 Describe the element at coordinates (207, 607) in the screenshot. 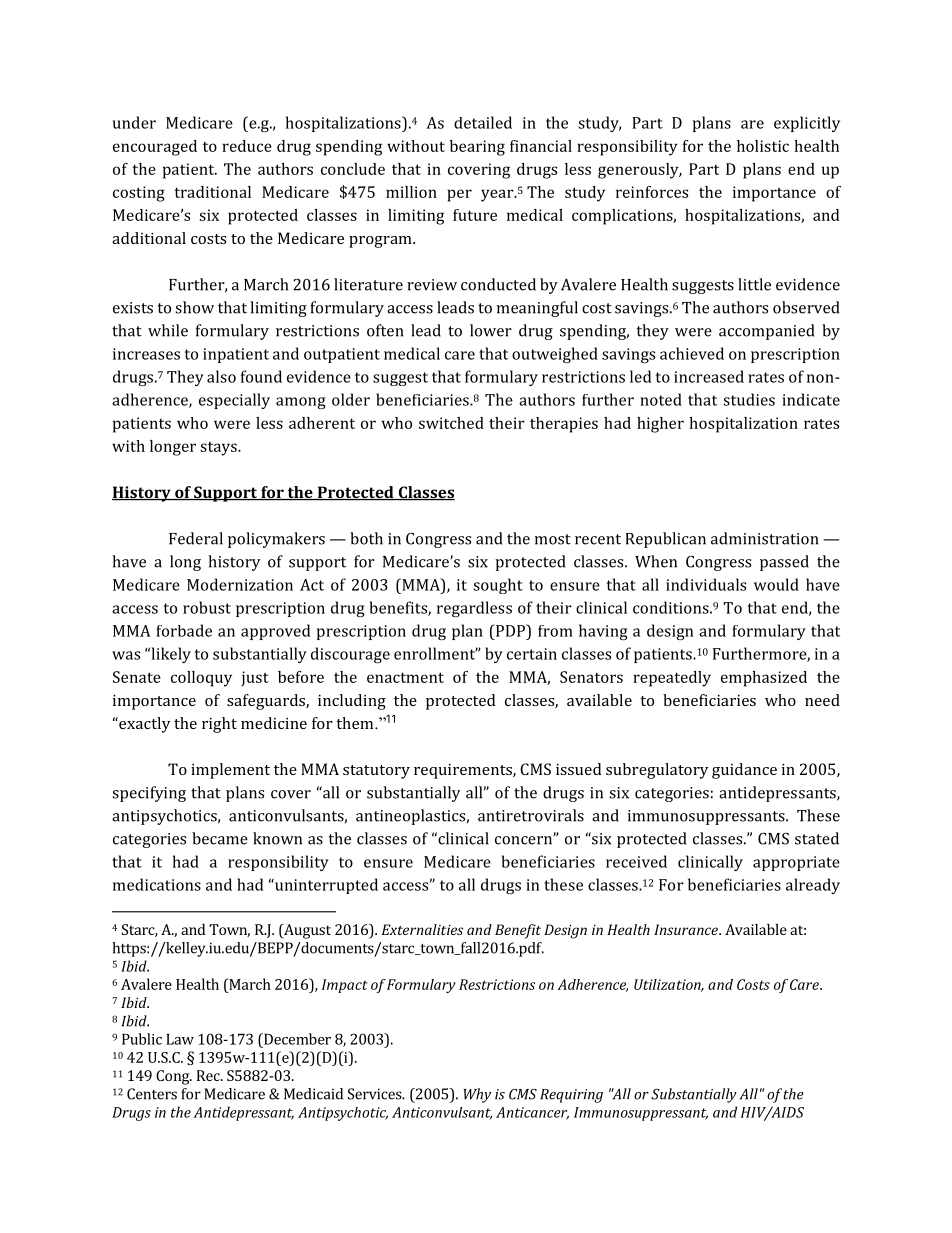

I see `robust` at that location.
